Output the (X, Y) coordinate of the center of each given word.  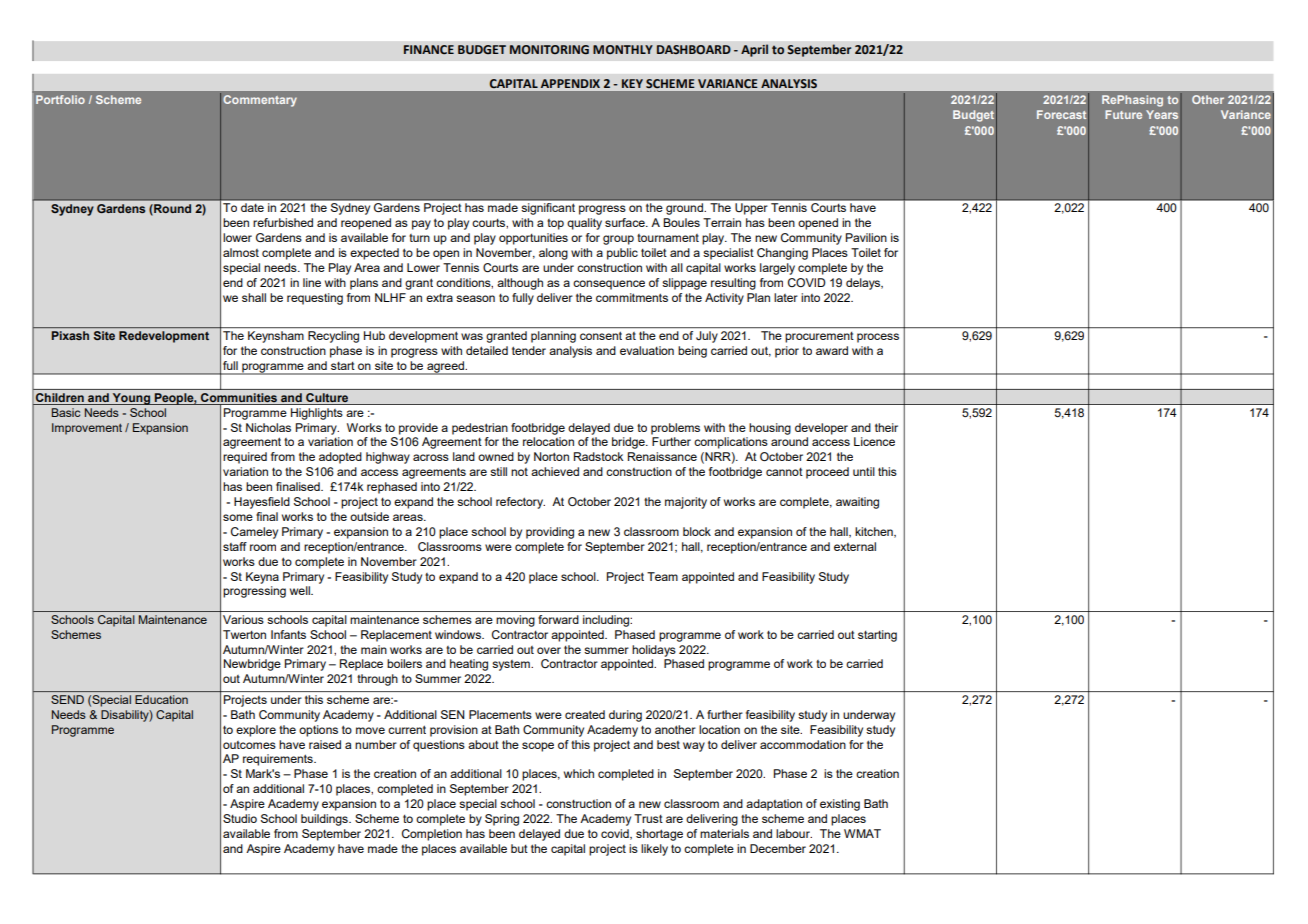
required (245, 458)
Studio (240, 818)
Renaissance (662, 456)
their (886, 427)
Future (1123, 114)
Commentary (260, 101)
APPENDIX (570, 83)
